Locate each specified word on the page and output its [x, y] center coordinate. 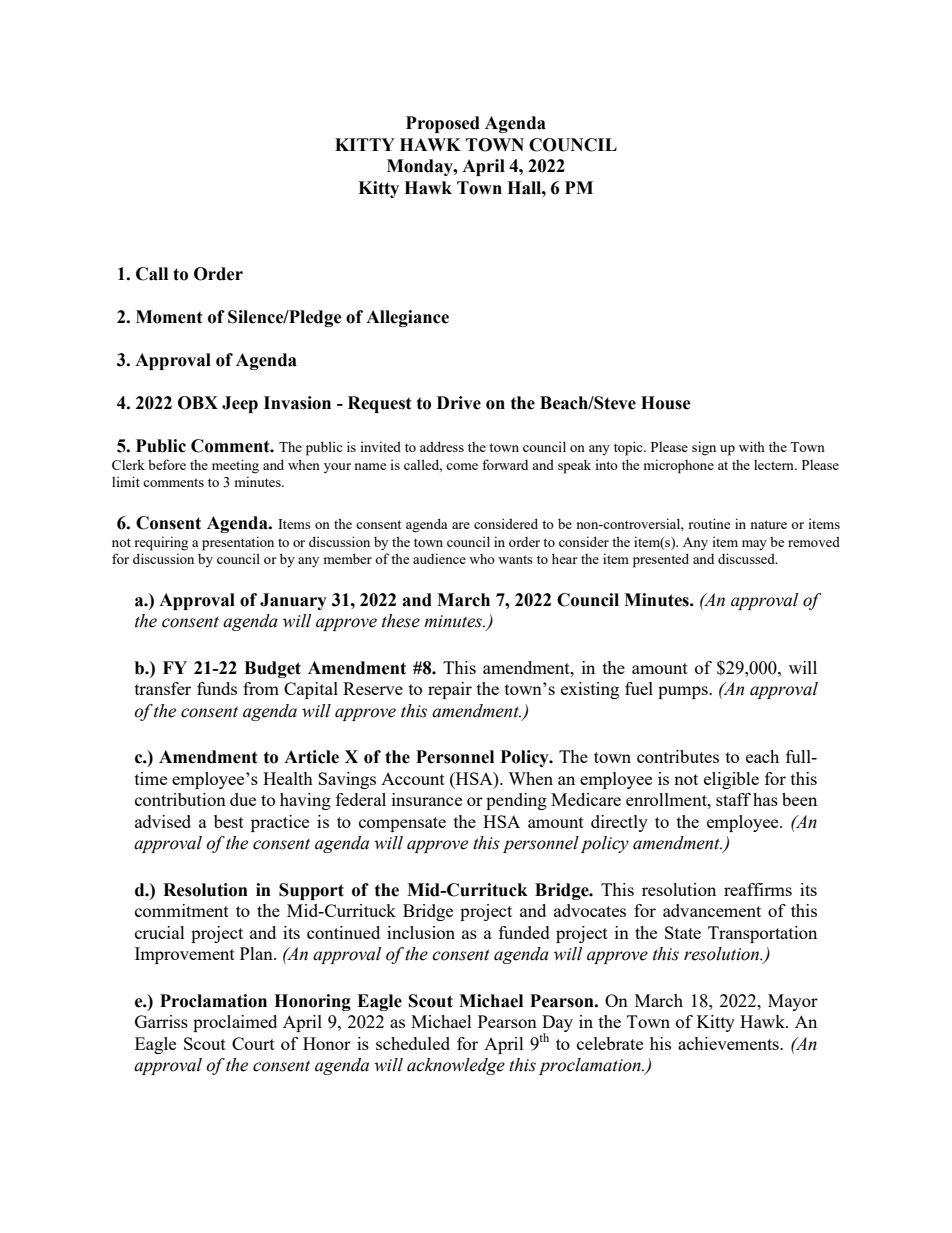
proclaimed [235, 1023]
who [482, 559]
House [666, 403]
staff [733, 799]
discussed [747, 558]
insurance [427, 799]
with [752, 446]
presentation [238, 543]
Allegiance [407, 318]
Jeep [240, 404]
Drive [459, 403]
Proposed [443, 124]
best [229, 821]
